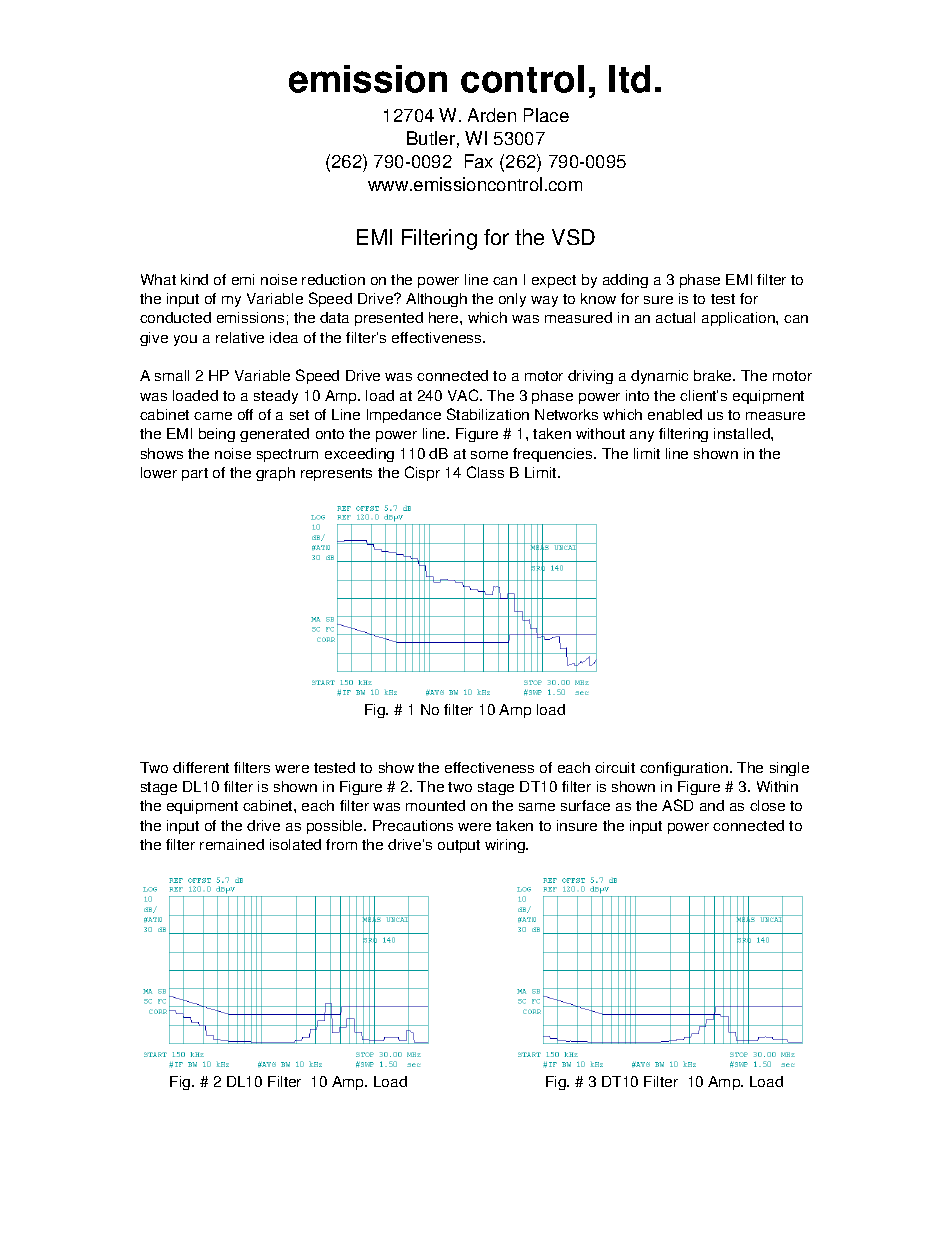 This screenshot has width=952, height=1233. What do you see at coordinates (232, 844) in the screenshot?
I see `remained` at bounding box center [232, 844].
